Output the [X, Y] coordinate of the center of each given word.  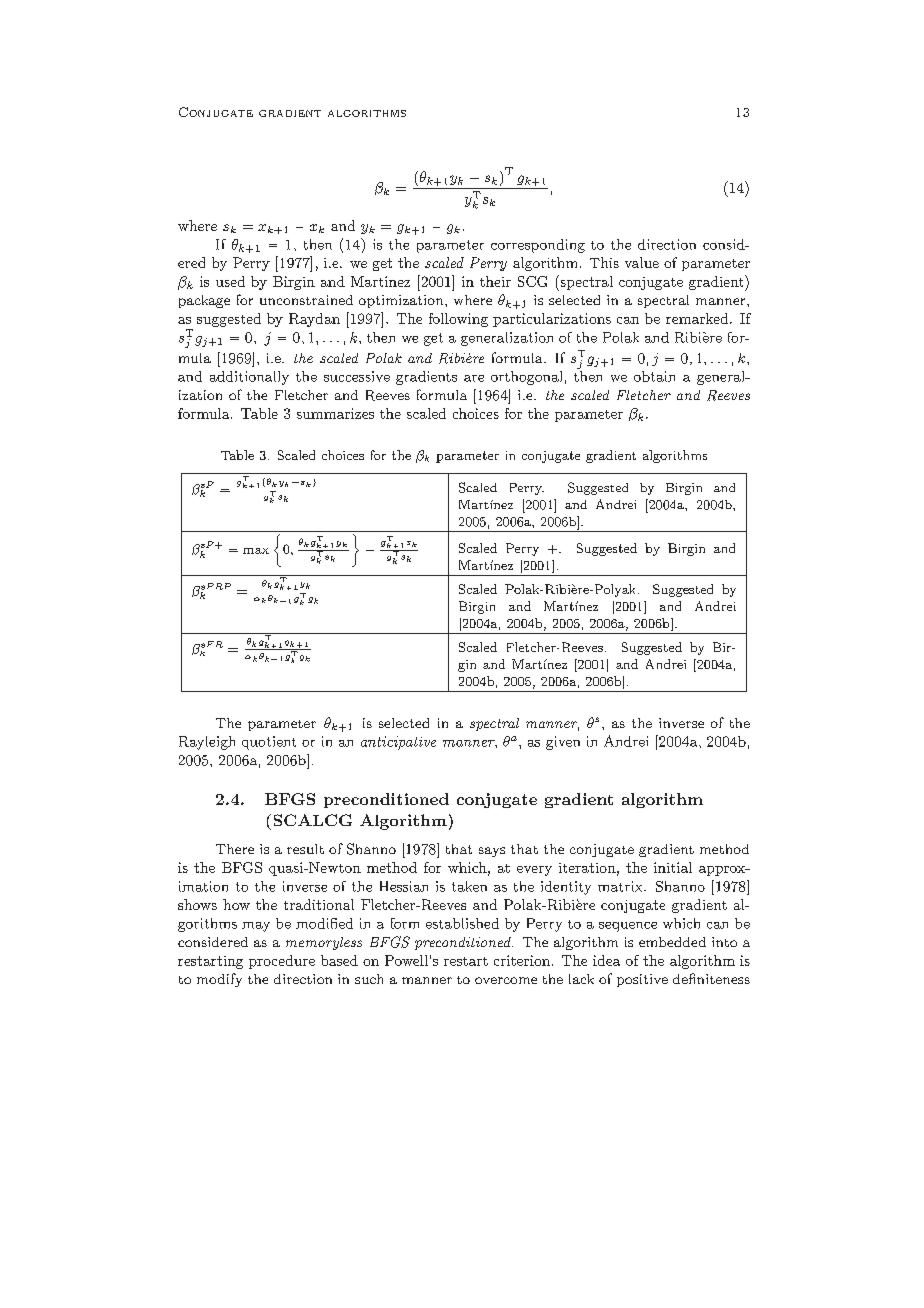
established [462, 923]
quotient [269, 743]
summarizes [335, 413]
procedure [282, 962]
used [230, 281]
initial [673, 867]
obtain [654, 376]
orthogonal [526, 378]
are [474, 378]
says [492, 852]
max [256, 551]
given [563, 743]
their [495, 281]
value [642, 262]
